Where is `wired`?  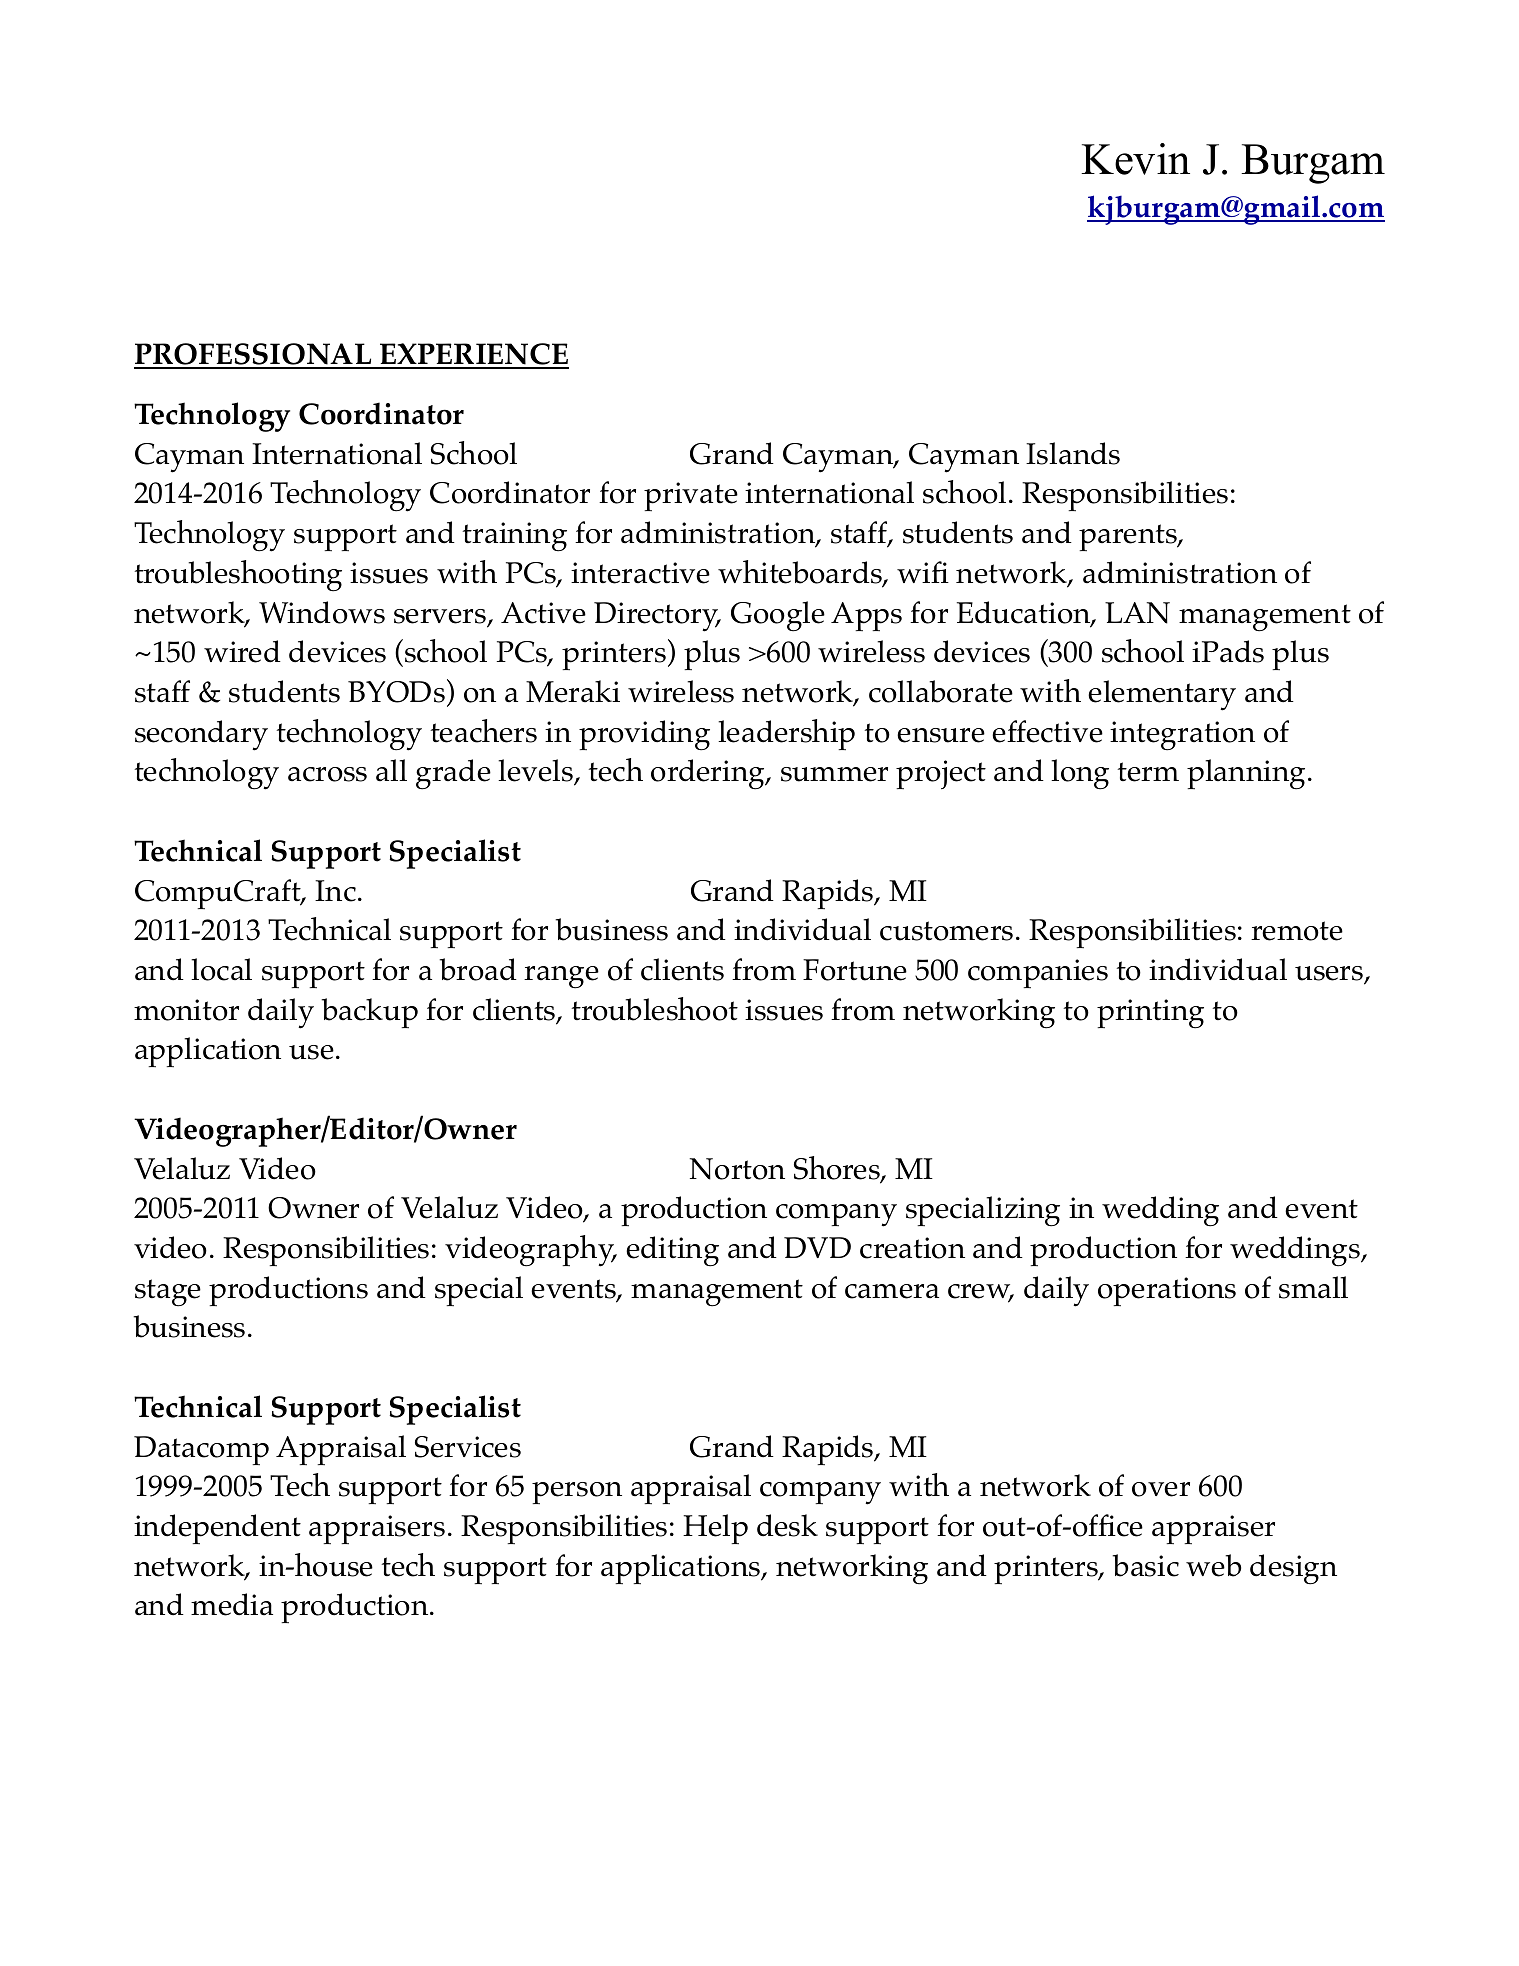 wired is located at coordinates (242, 651).
